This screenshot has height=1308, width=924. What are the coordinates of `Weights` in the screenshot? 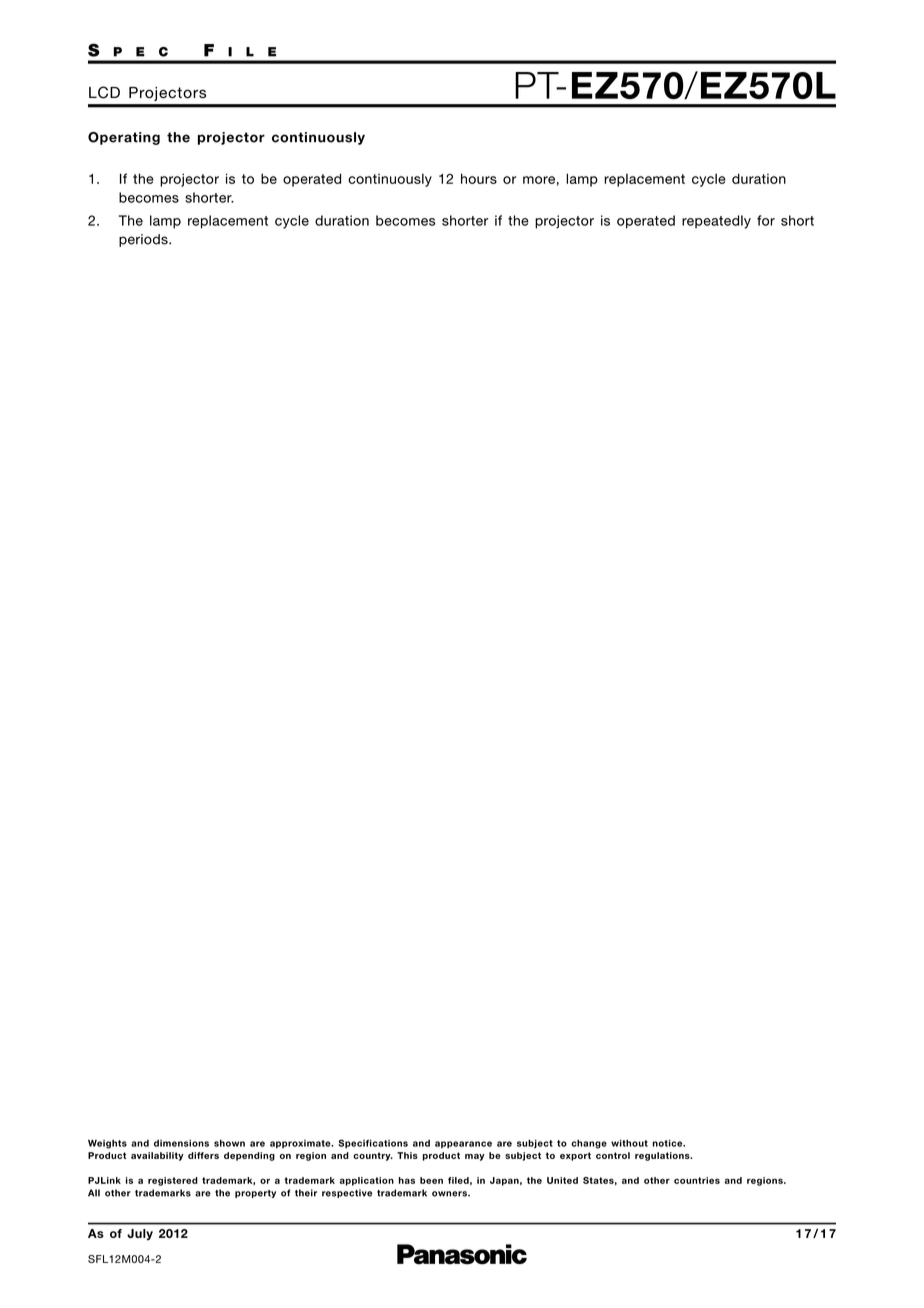 It's located at (107, 1144).
